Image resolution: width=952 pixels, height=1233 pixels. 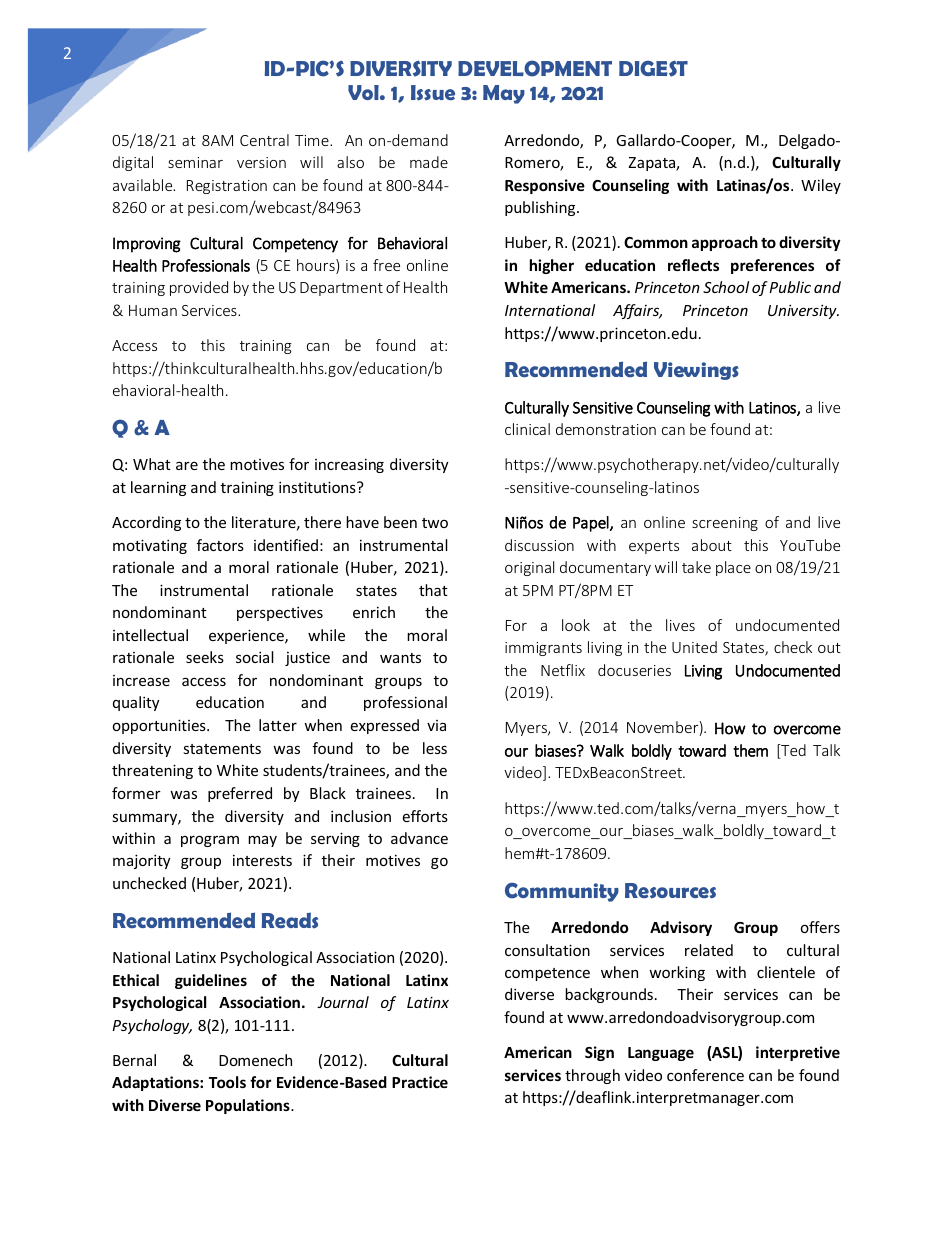 What do you see at coordinates (220, 545) in the document?
I see `factors` at bounding box center [220, 545].
